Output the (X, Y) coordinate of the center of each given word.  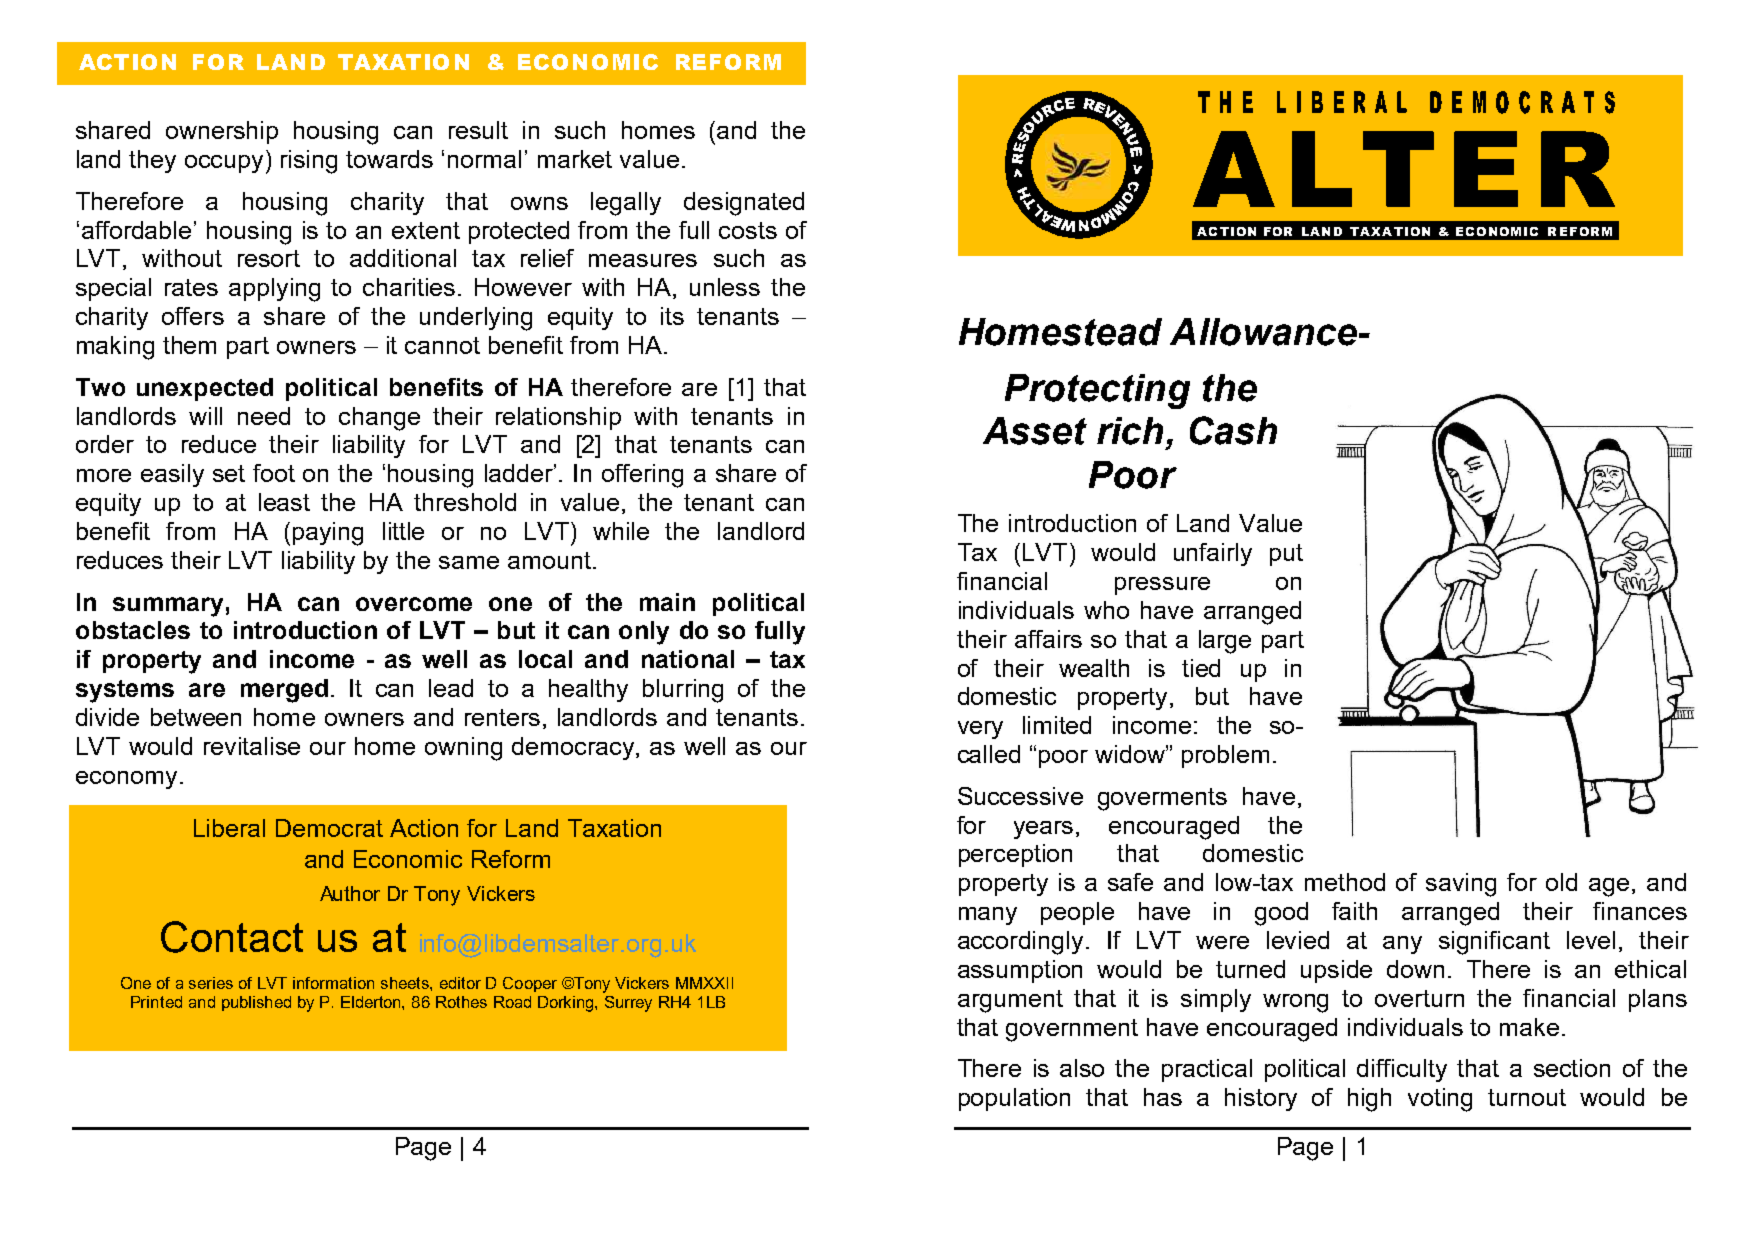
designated (744, 204)
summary (168, 607)
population (1014, 1099)
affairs (1048, 639)
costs (748, 230)
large (1225, 642)
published (256, 1003)
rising (309, 162)
